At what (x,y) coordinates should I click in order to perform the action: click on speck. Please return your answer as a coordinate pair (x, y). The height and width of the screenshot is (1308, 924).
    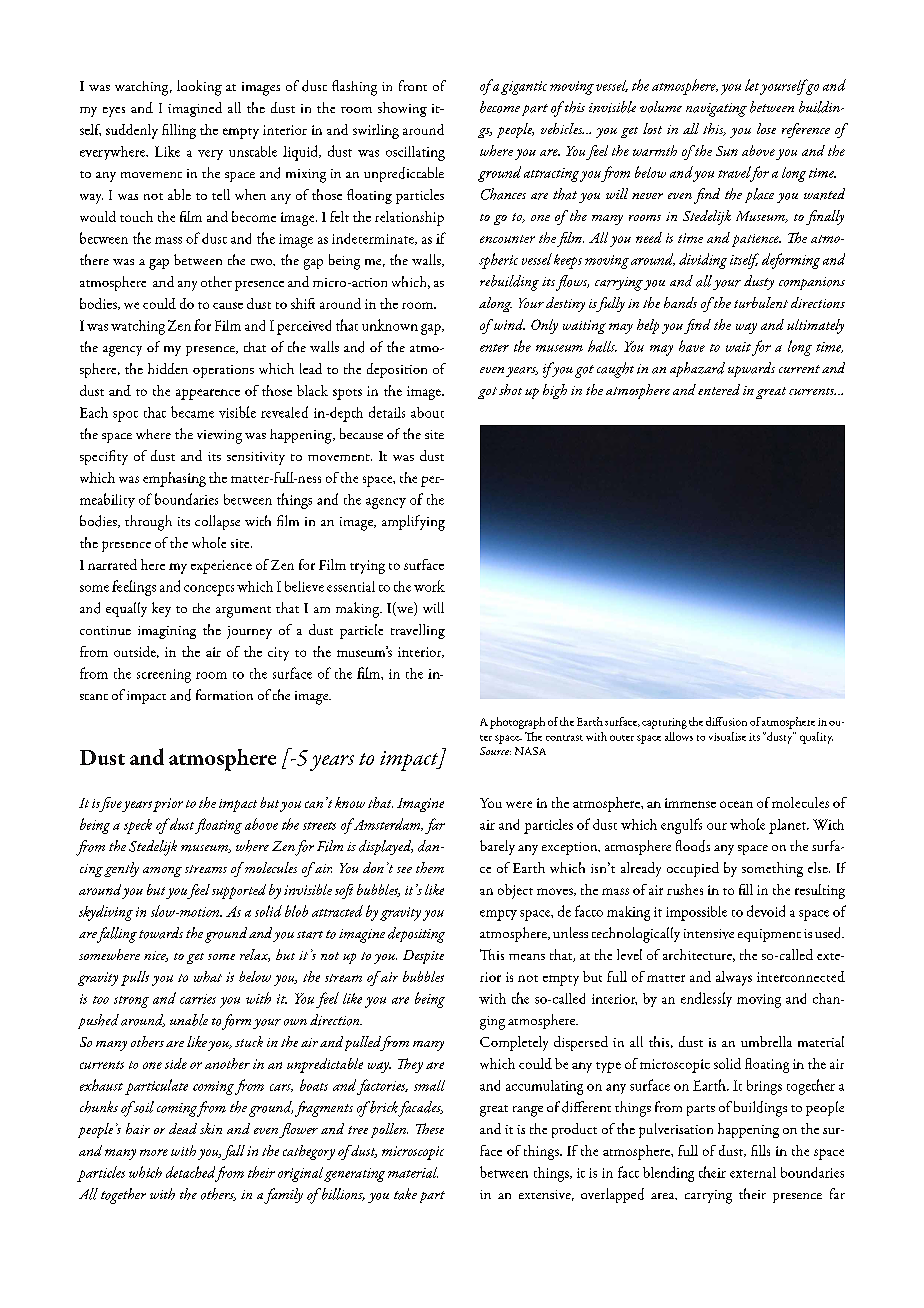
    Looking at the image, I should click on (138, 826).
